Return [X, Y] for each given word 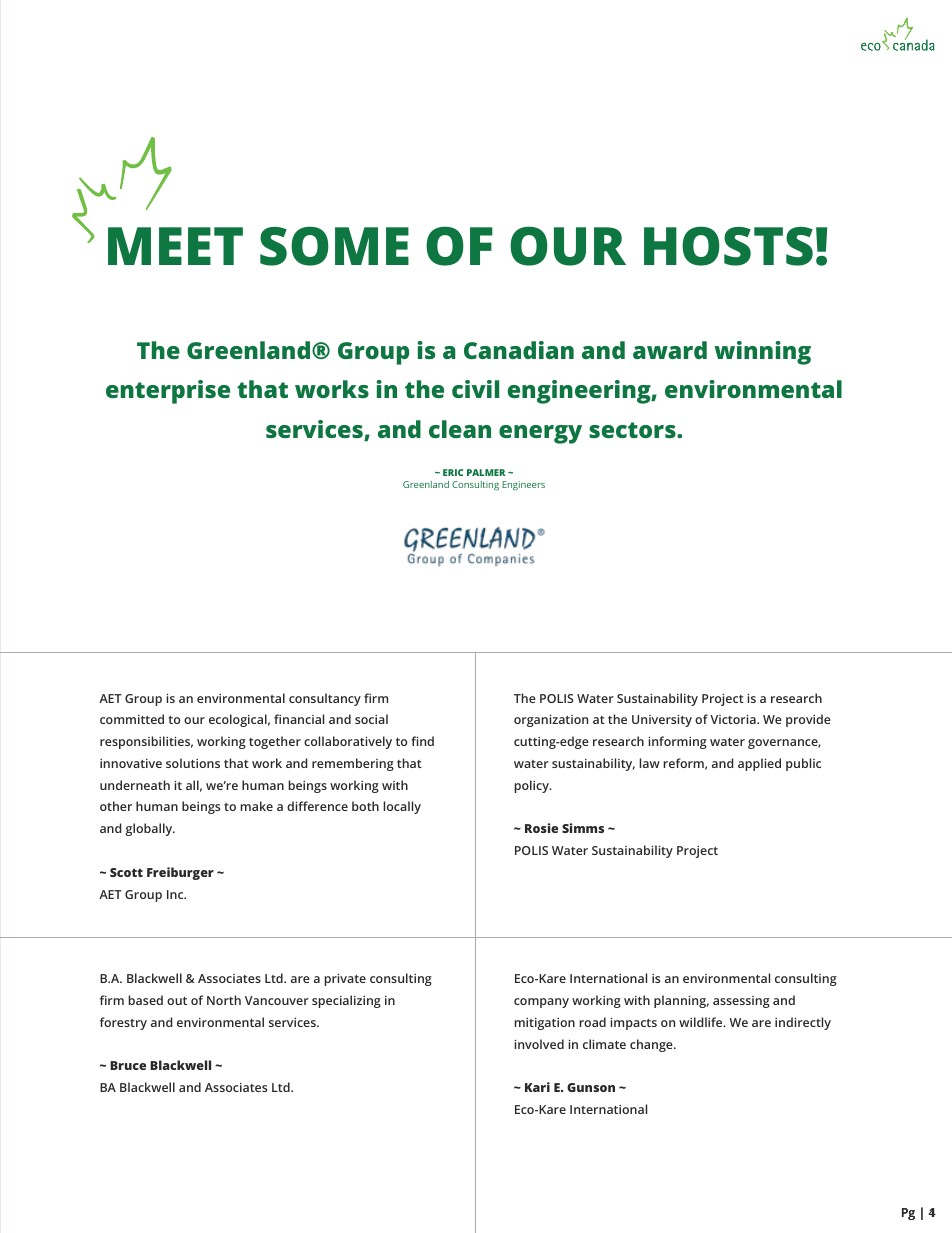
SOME [334, 246]
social [371, 719]
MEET [175, 246]
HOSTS [728, 246]
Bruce [128, 1065]
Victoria [734, 719]
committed [132, 719]
